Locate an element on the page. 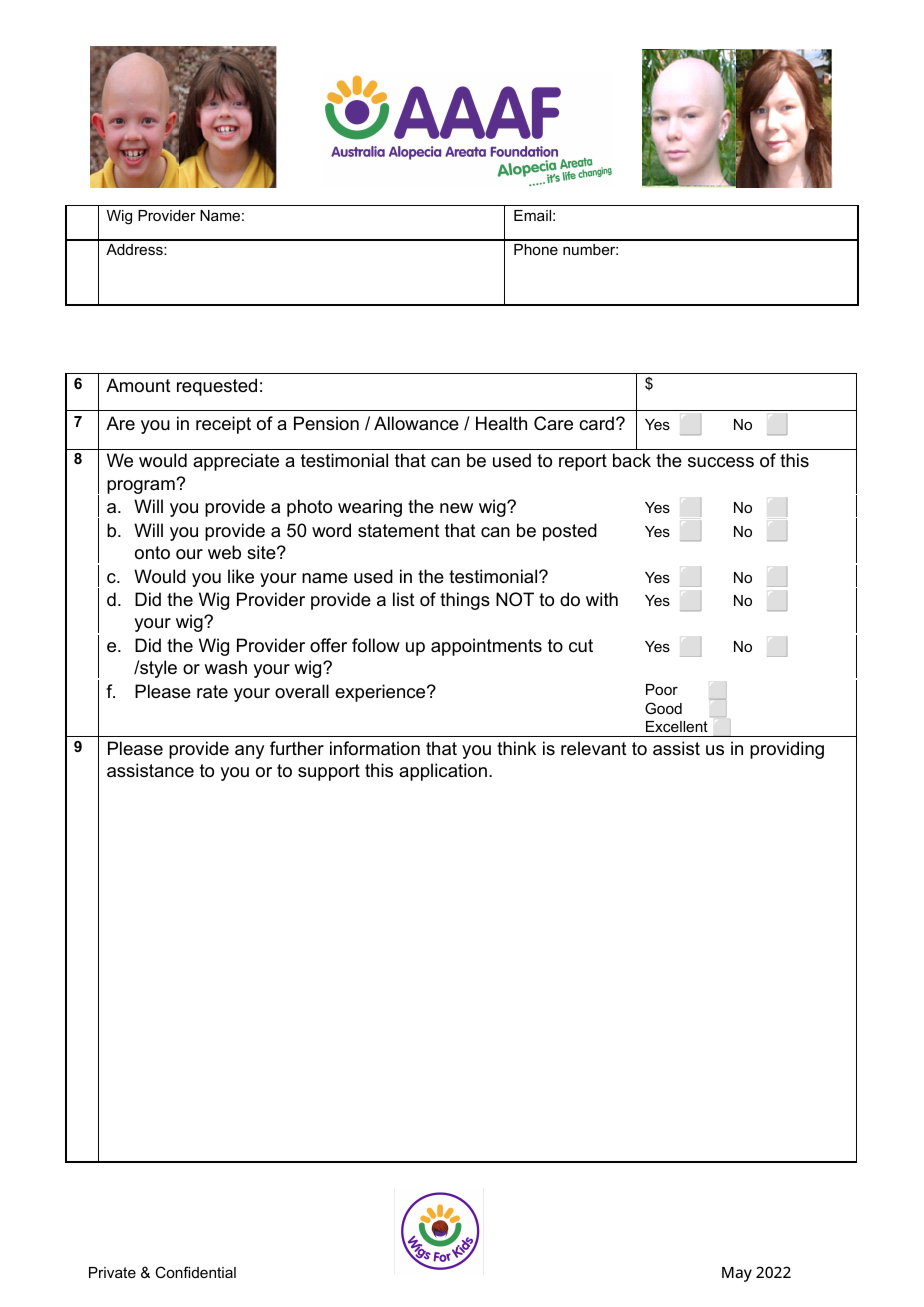 The height and width of the image is (1307, 924). application is located at coordinates (443, 772).
